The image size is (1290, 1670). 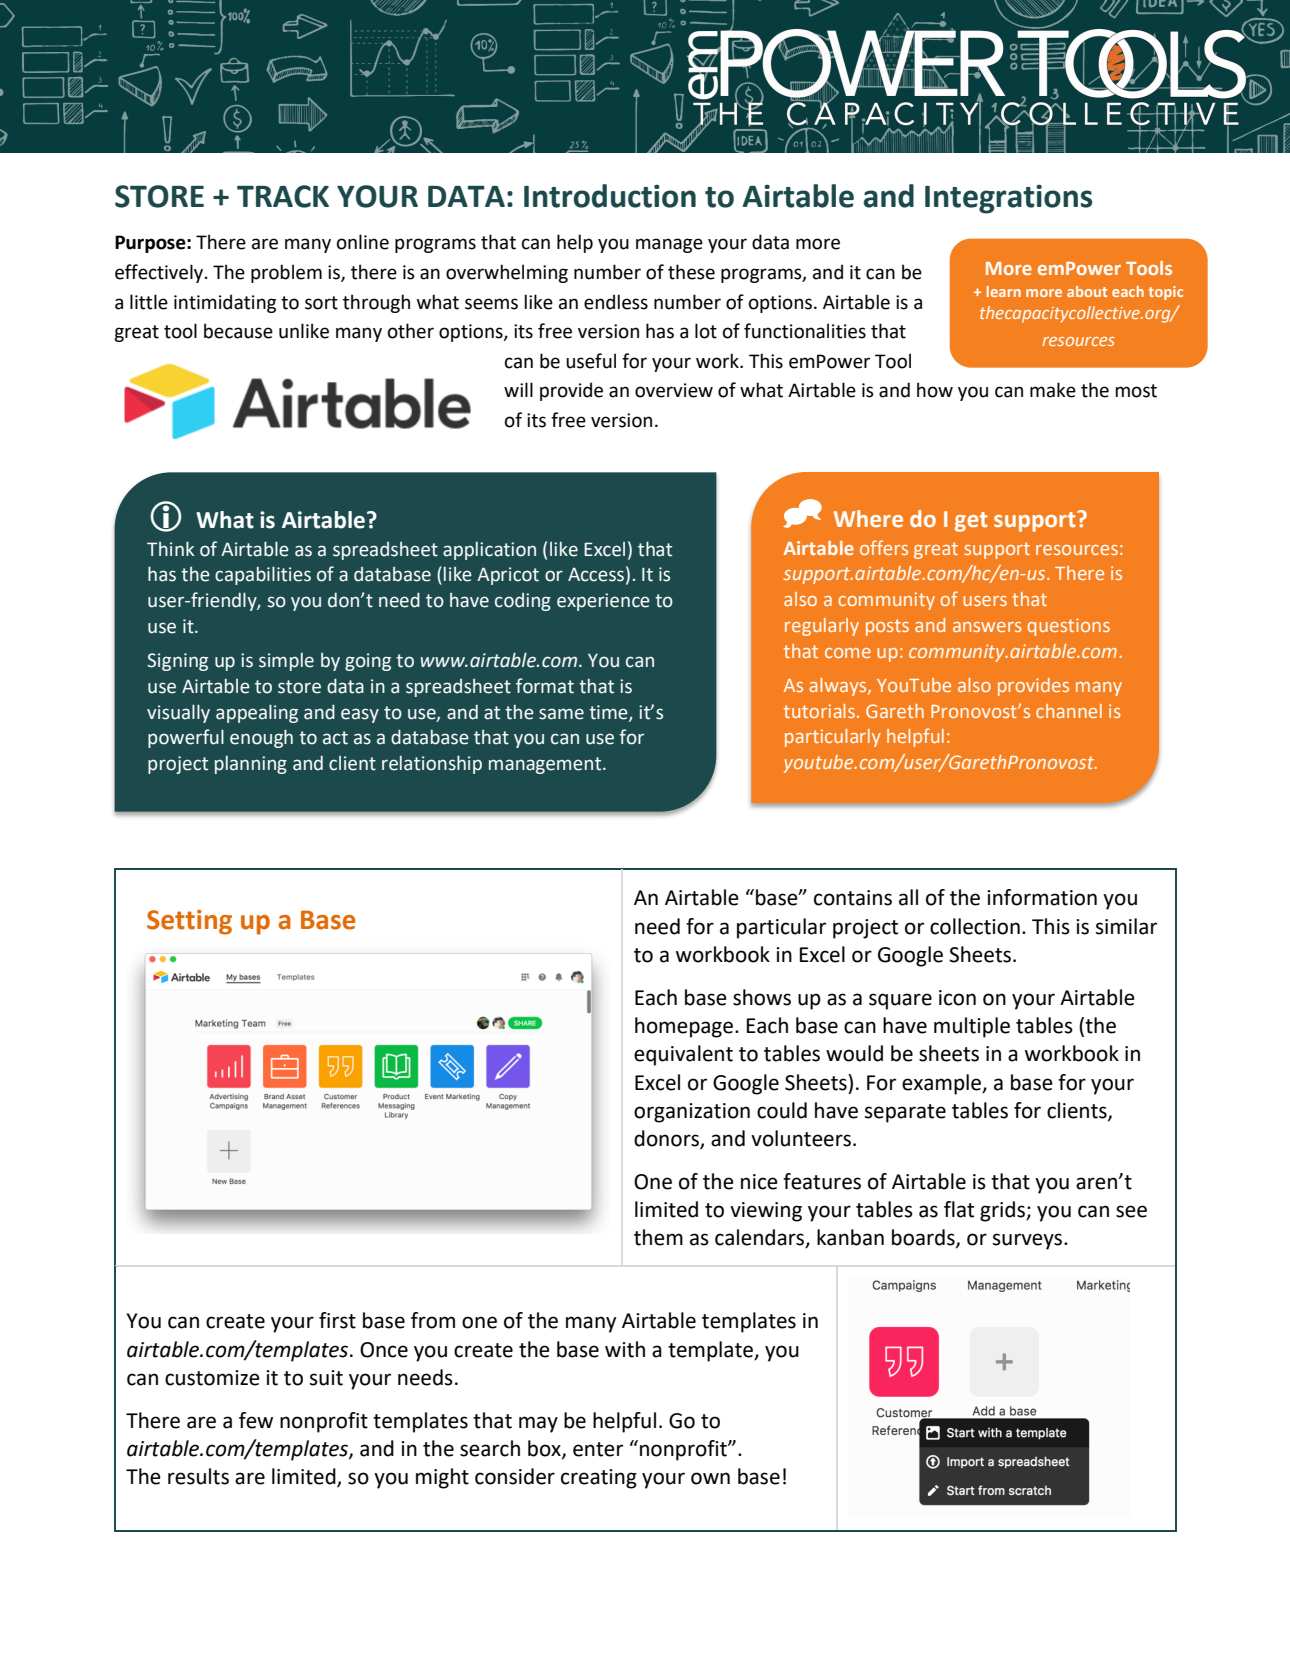 I want to click on these, so click(x=691, y=272).
